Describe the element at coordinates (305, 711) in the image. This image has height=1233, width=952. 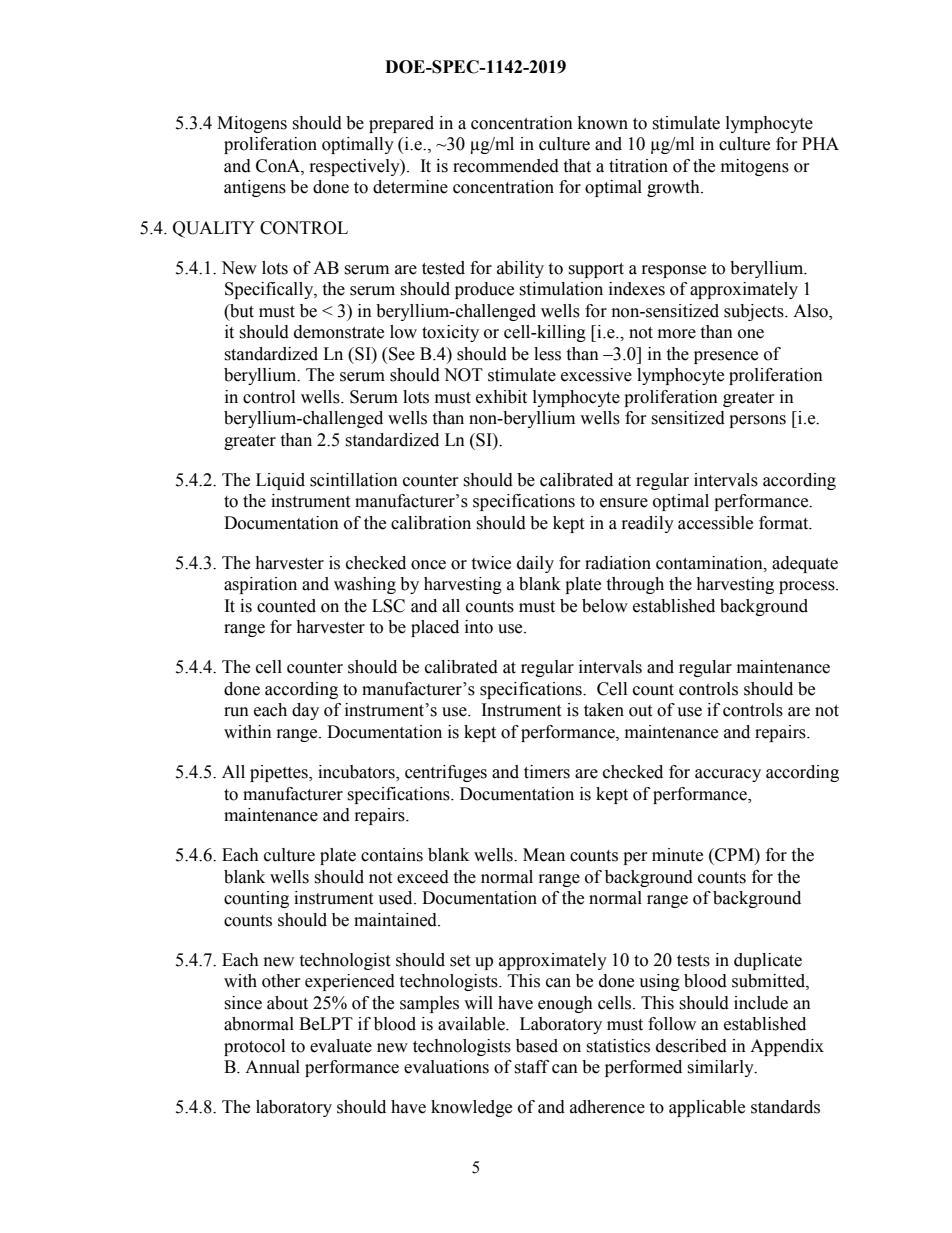
I see `day` at that location.
